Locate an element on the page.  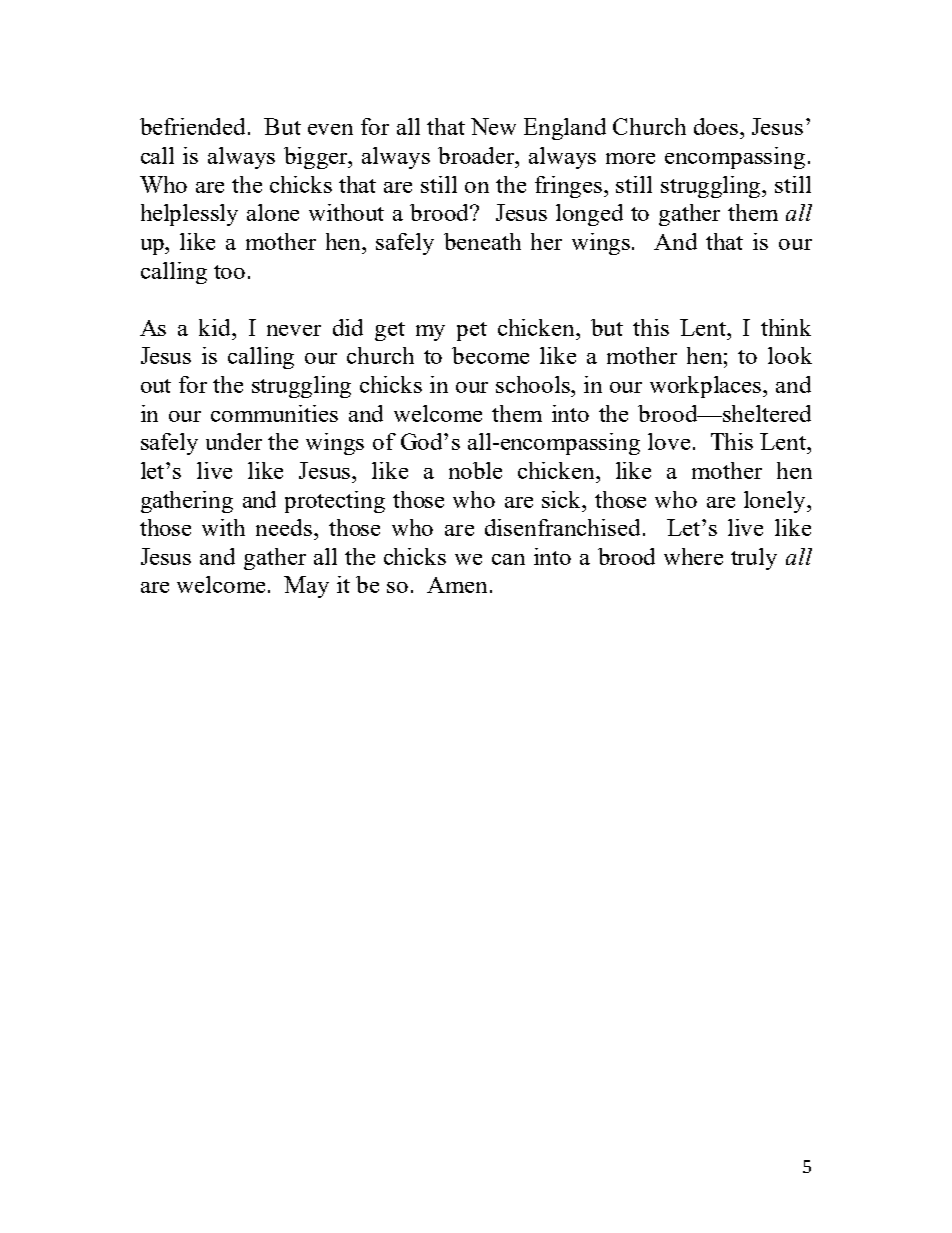
communities is located at coordinates (274, 413).
